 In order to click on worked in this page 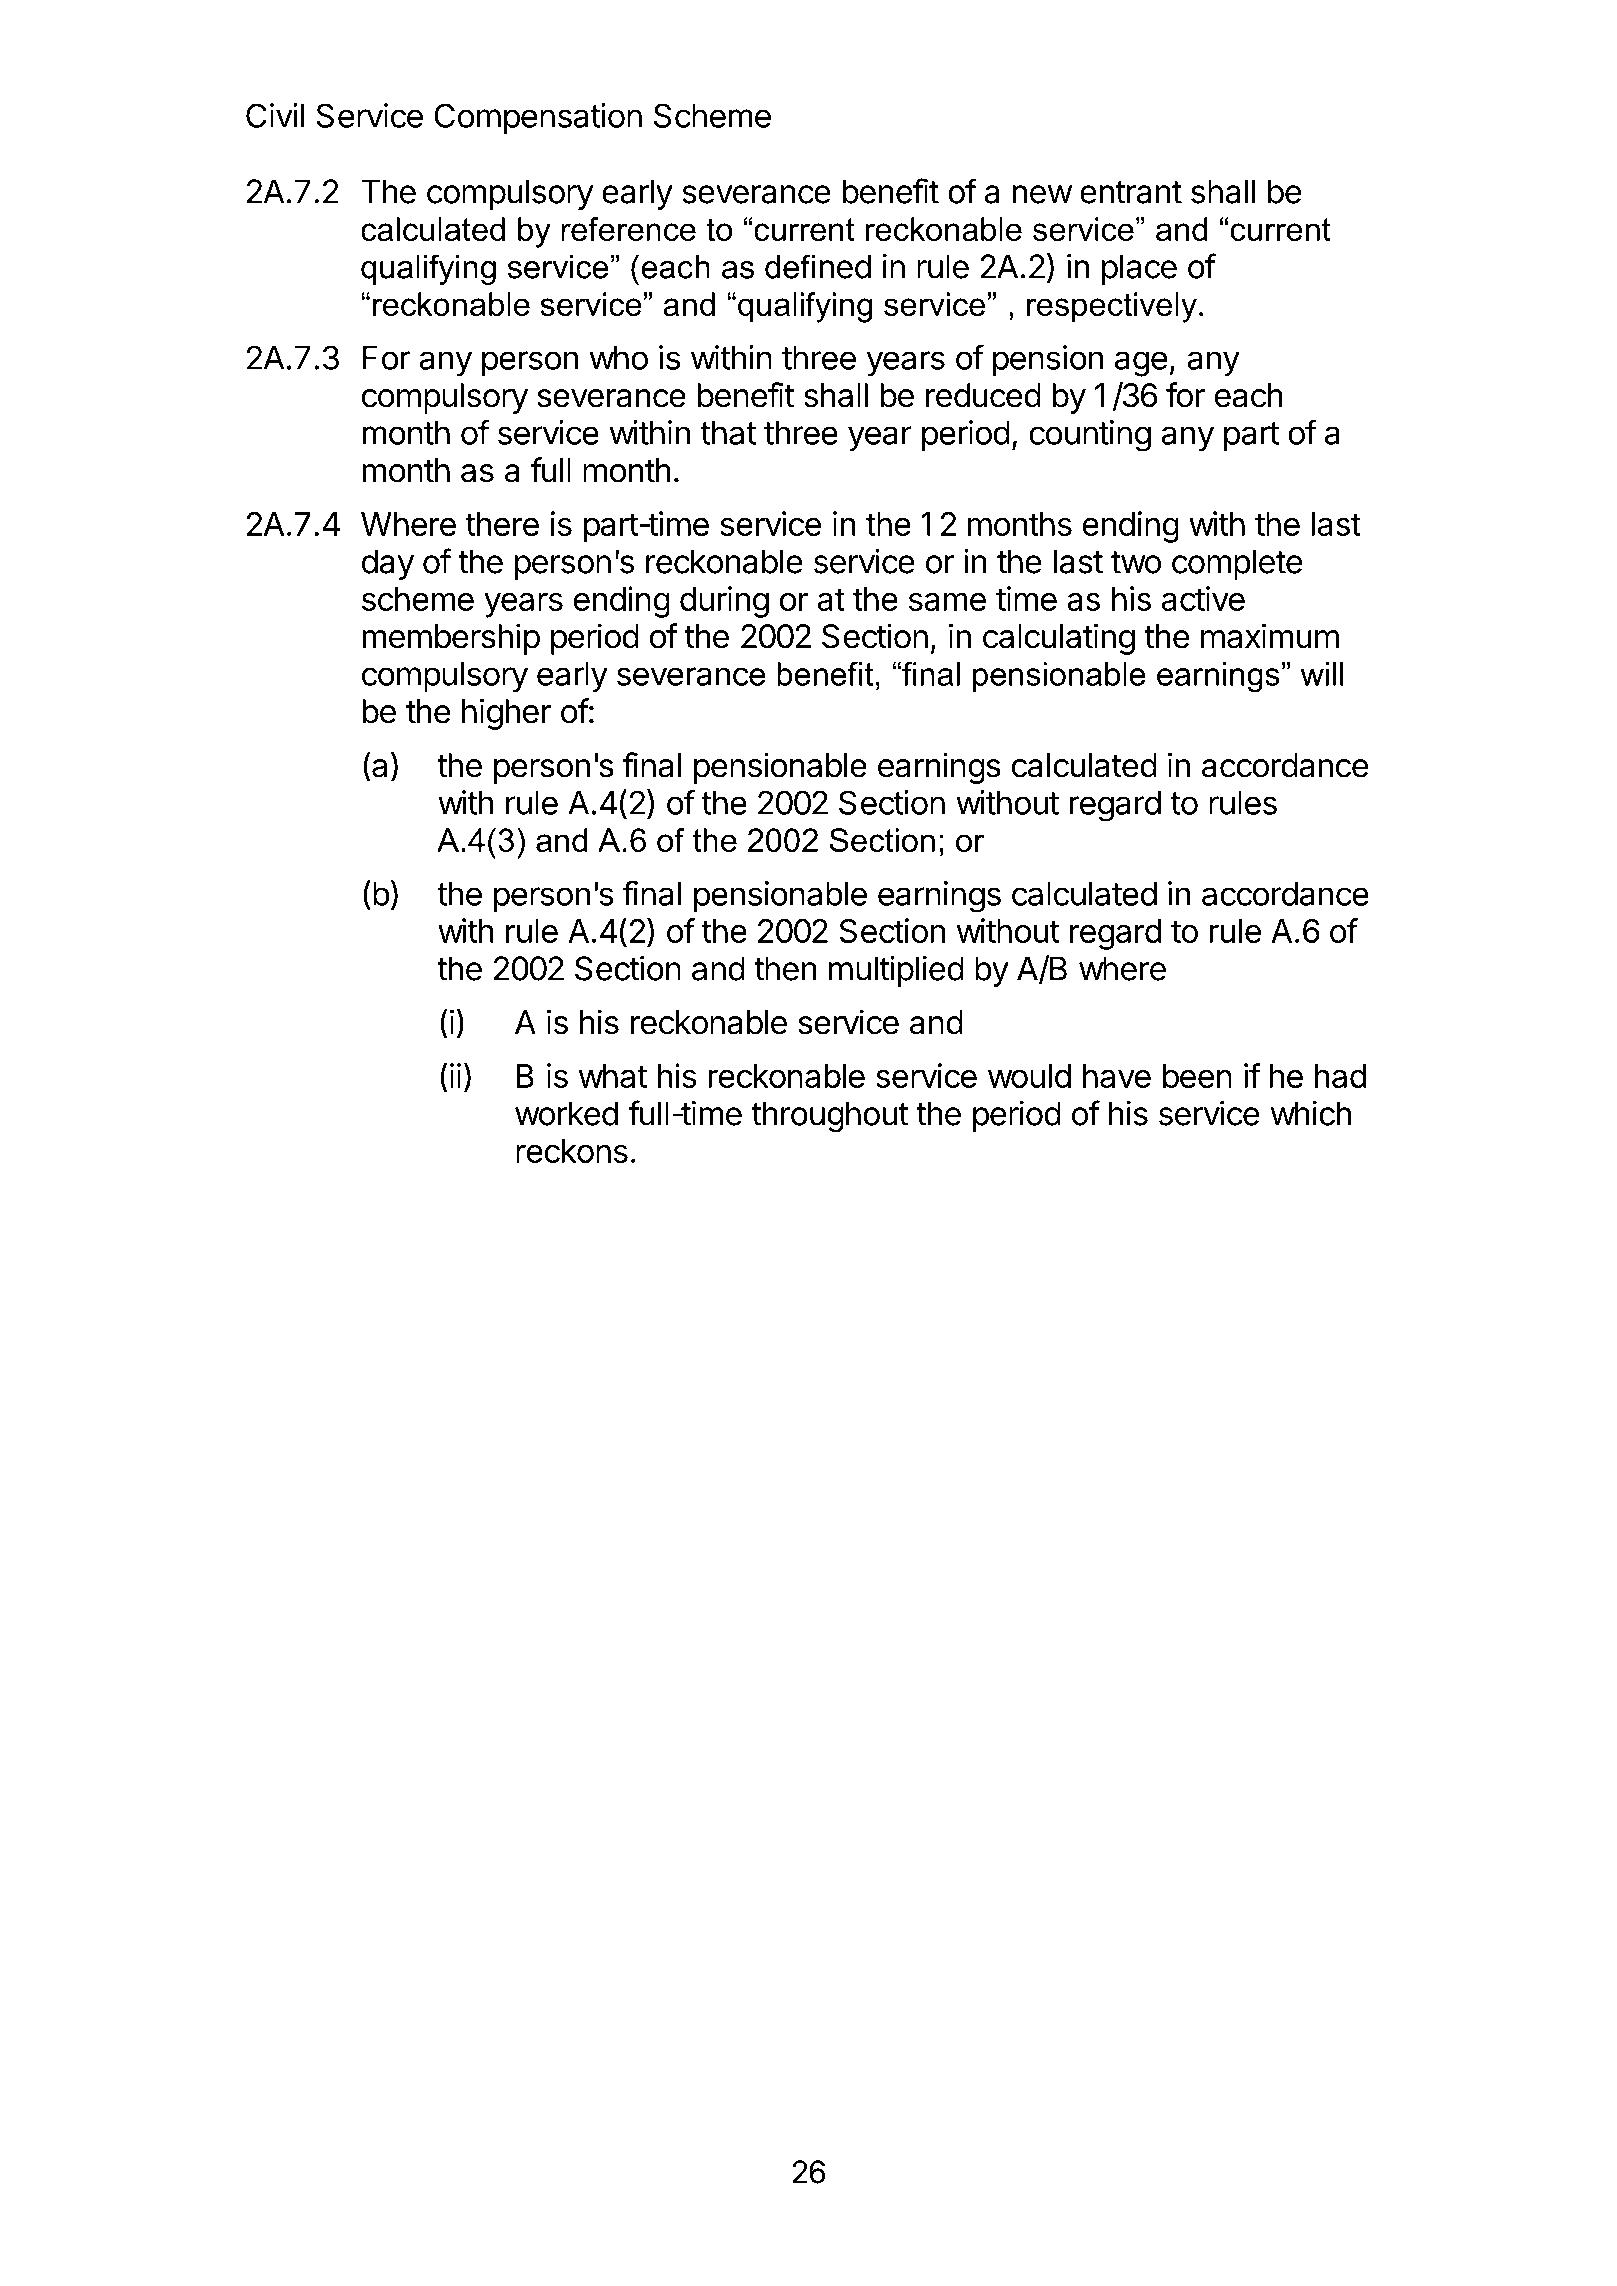, I will do `click(566, 1113)`.
